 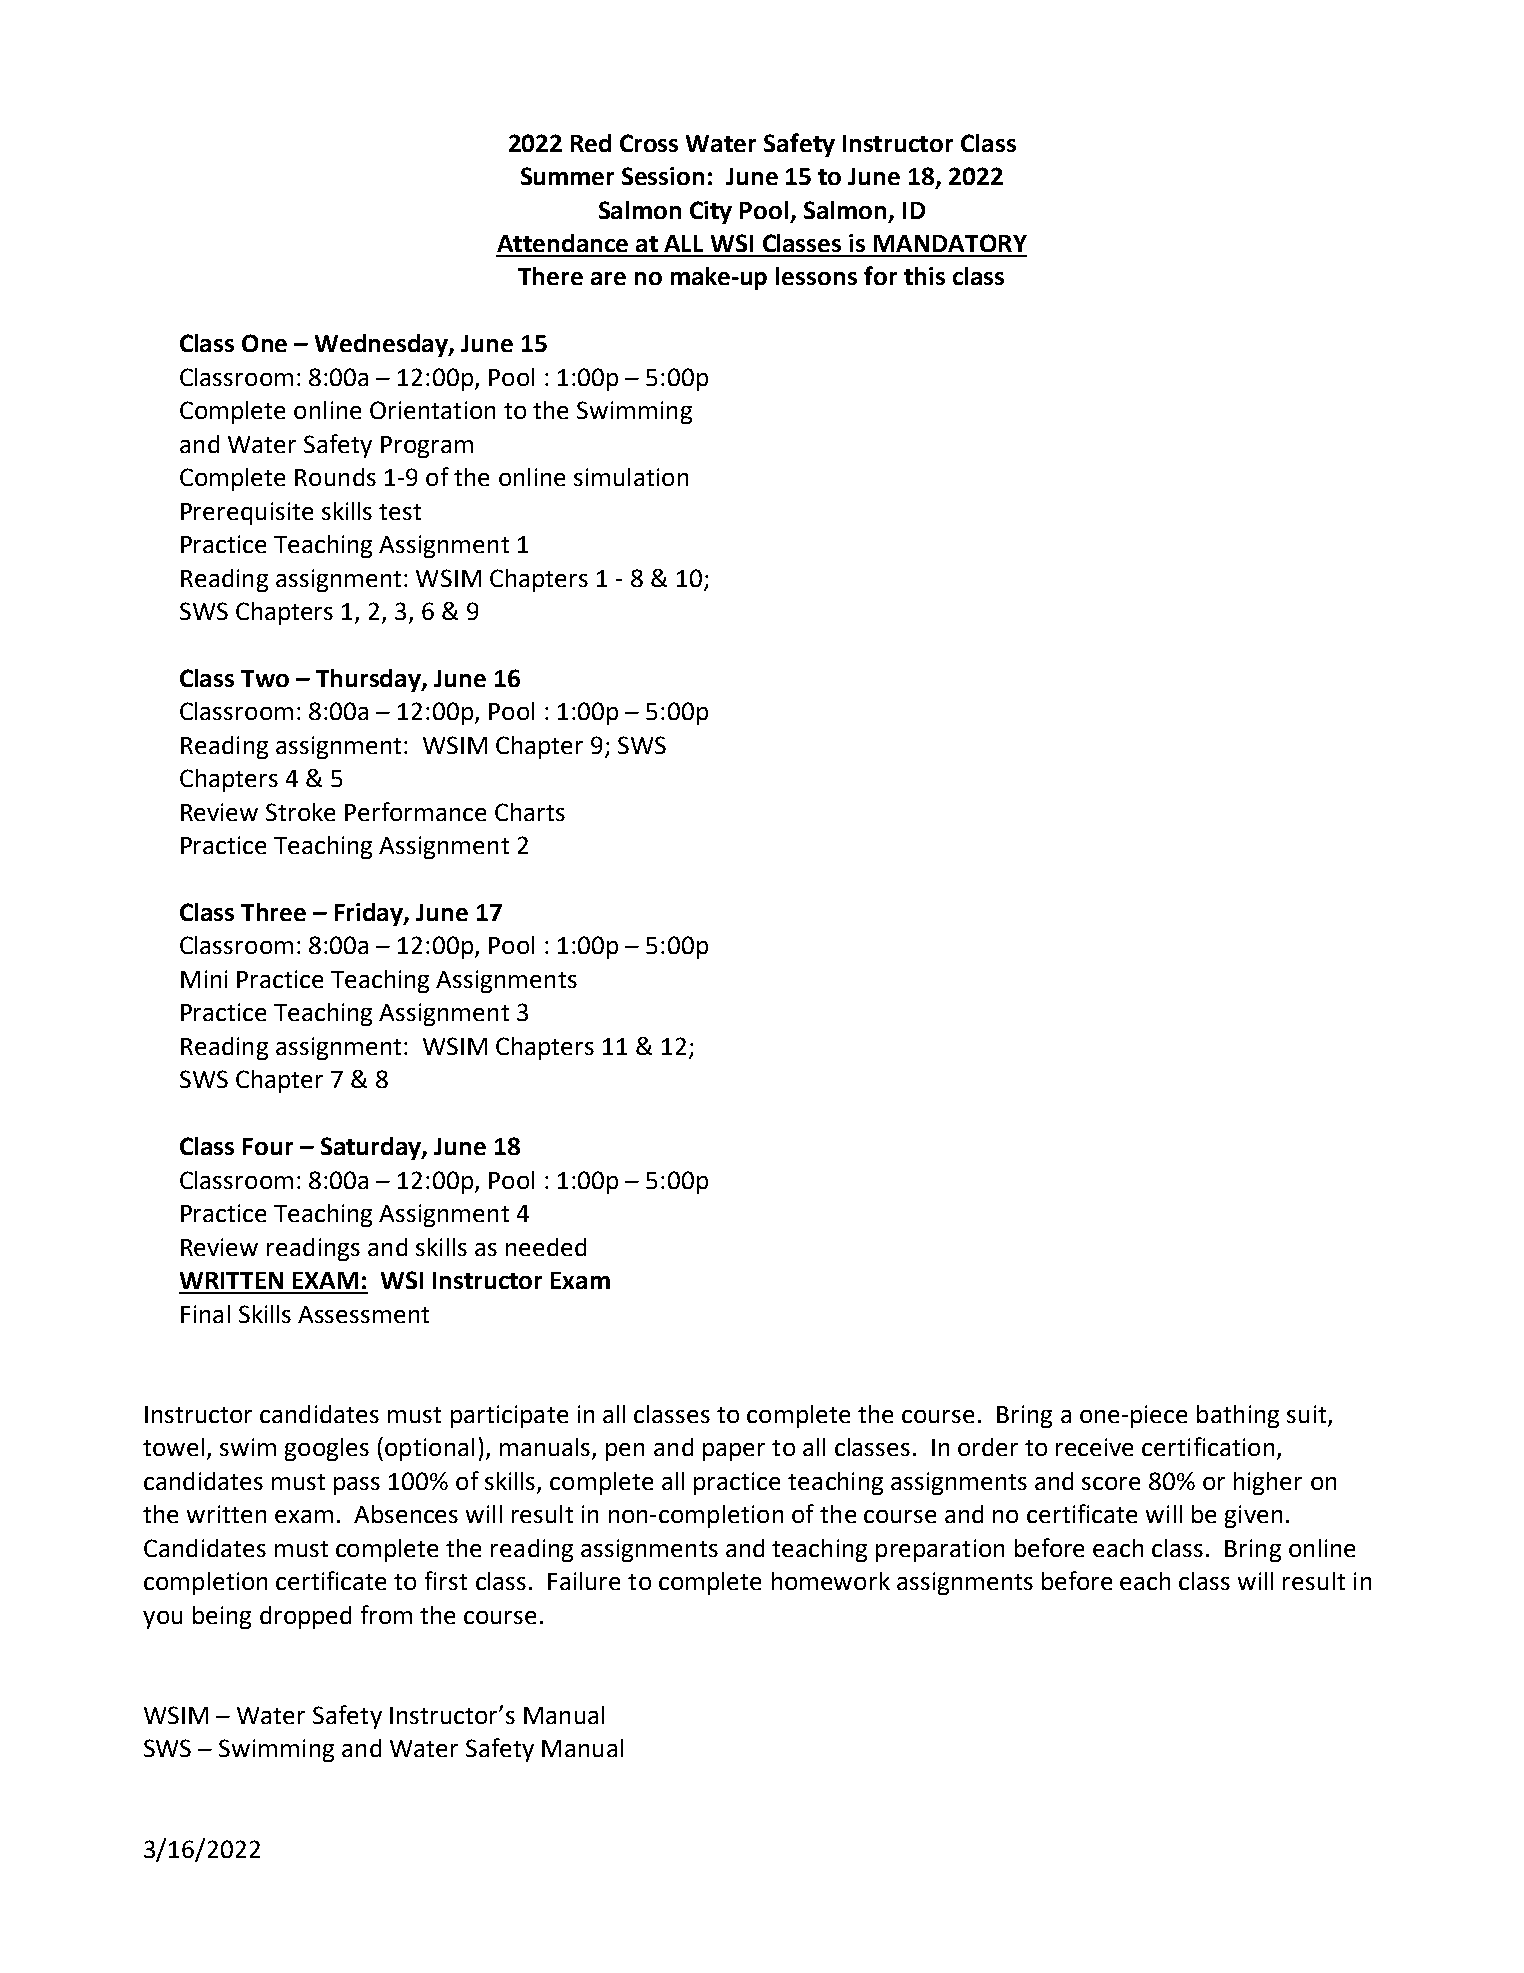 I want to click on homework, so click(x=831, y=1581).
